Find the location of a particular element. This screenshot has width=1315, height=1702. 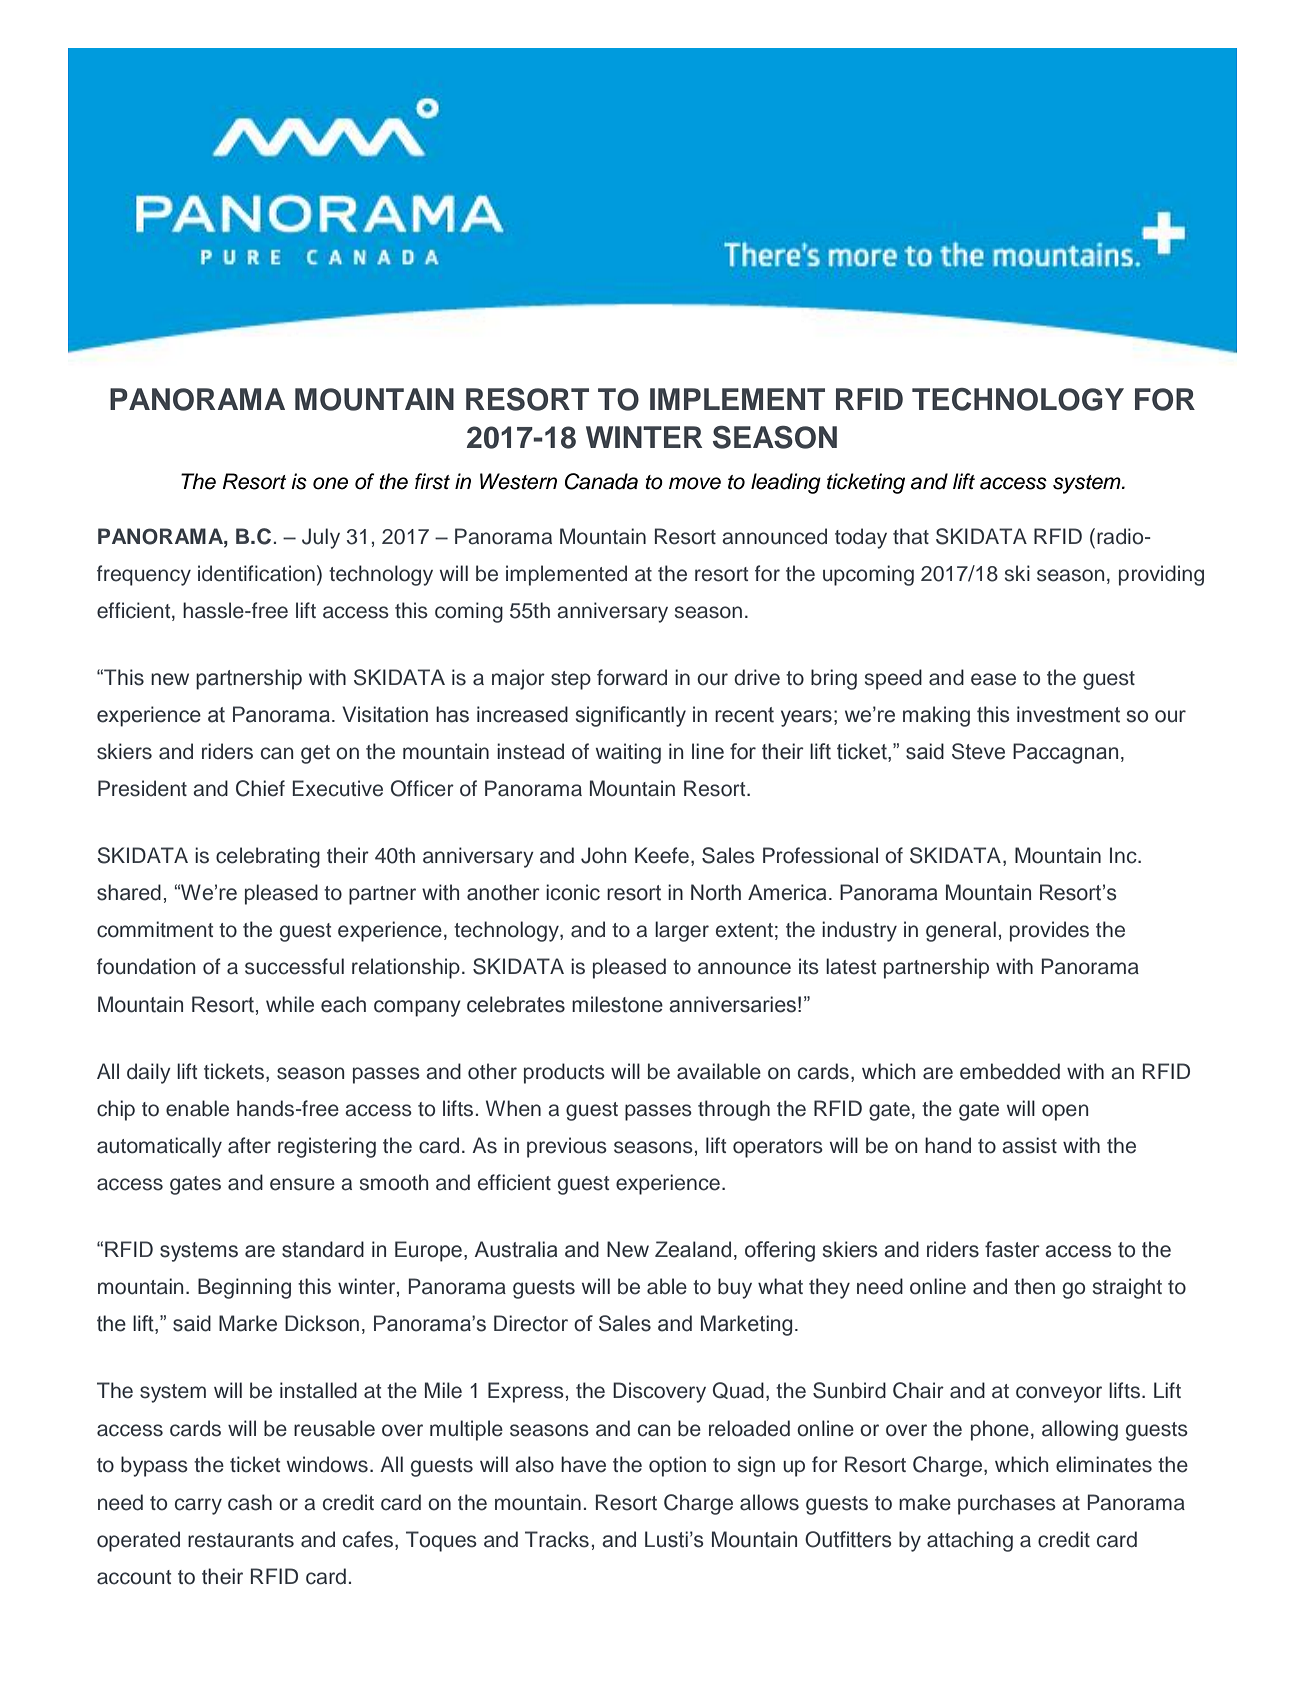

restaurants is located at coordinates (241, 1540).
